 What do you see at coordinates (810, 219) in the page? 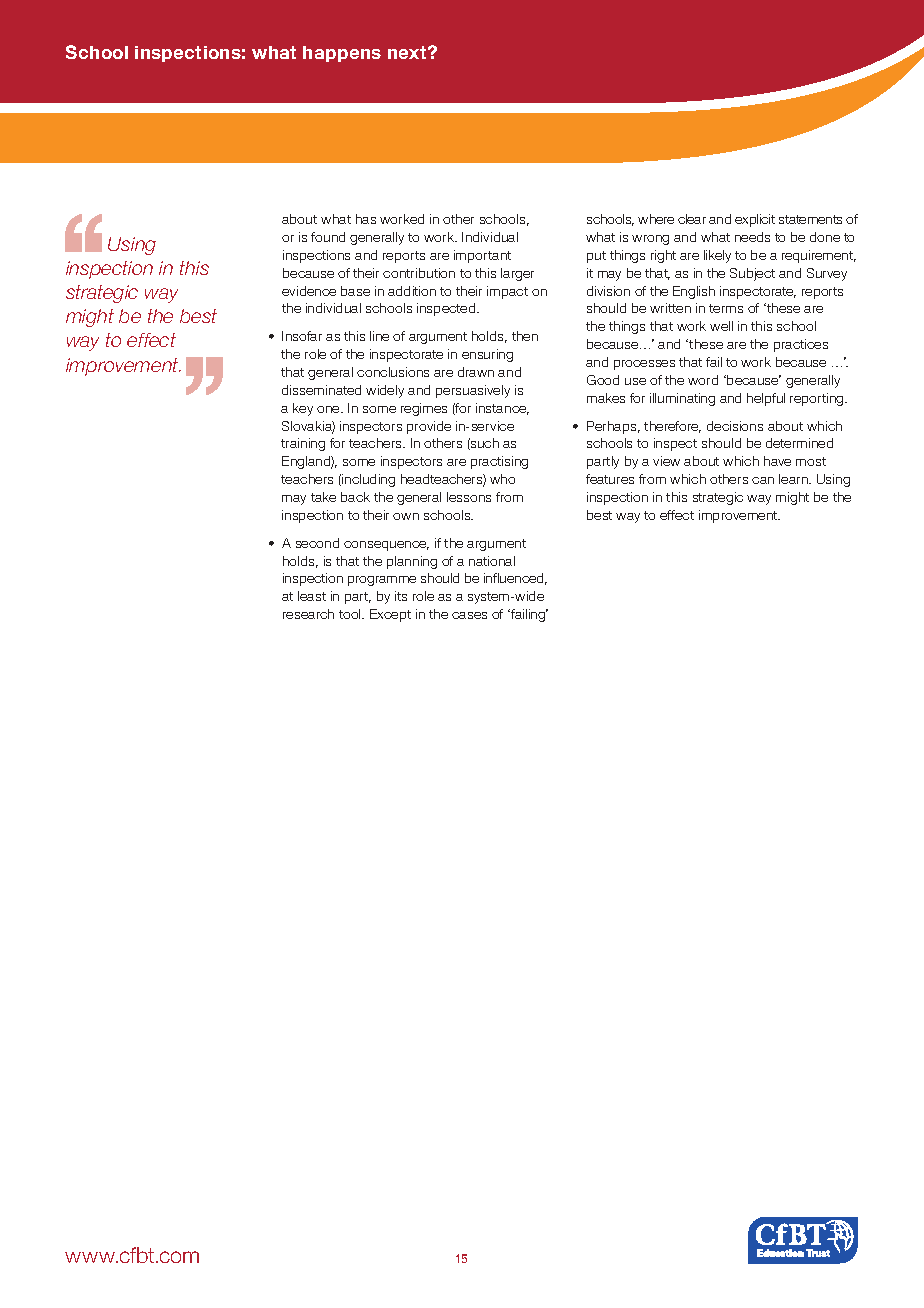
I see `statements` at bounding box center [810, 219].
